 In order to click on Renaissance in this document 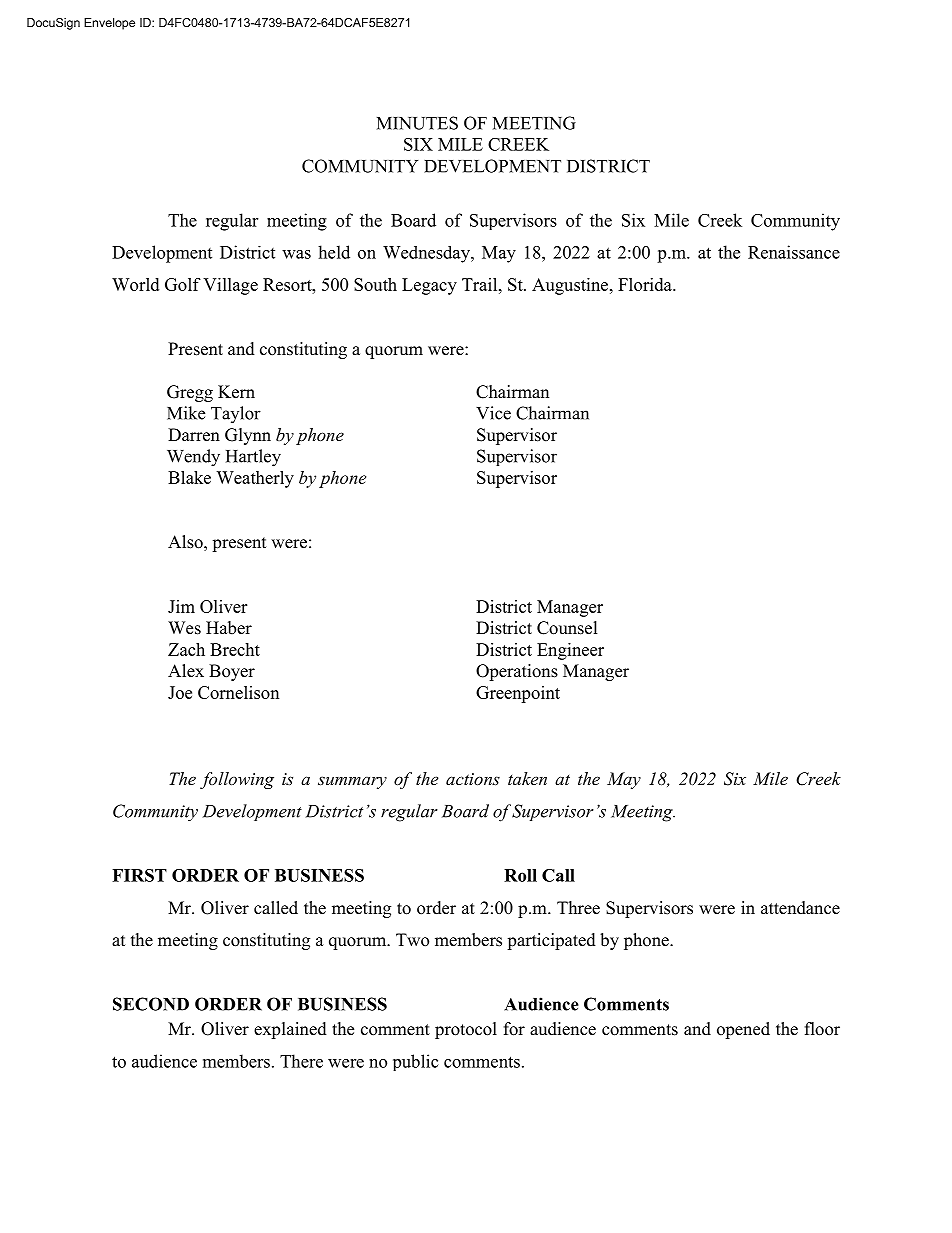, I will do `click(794, 252)`.
